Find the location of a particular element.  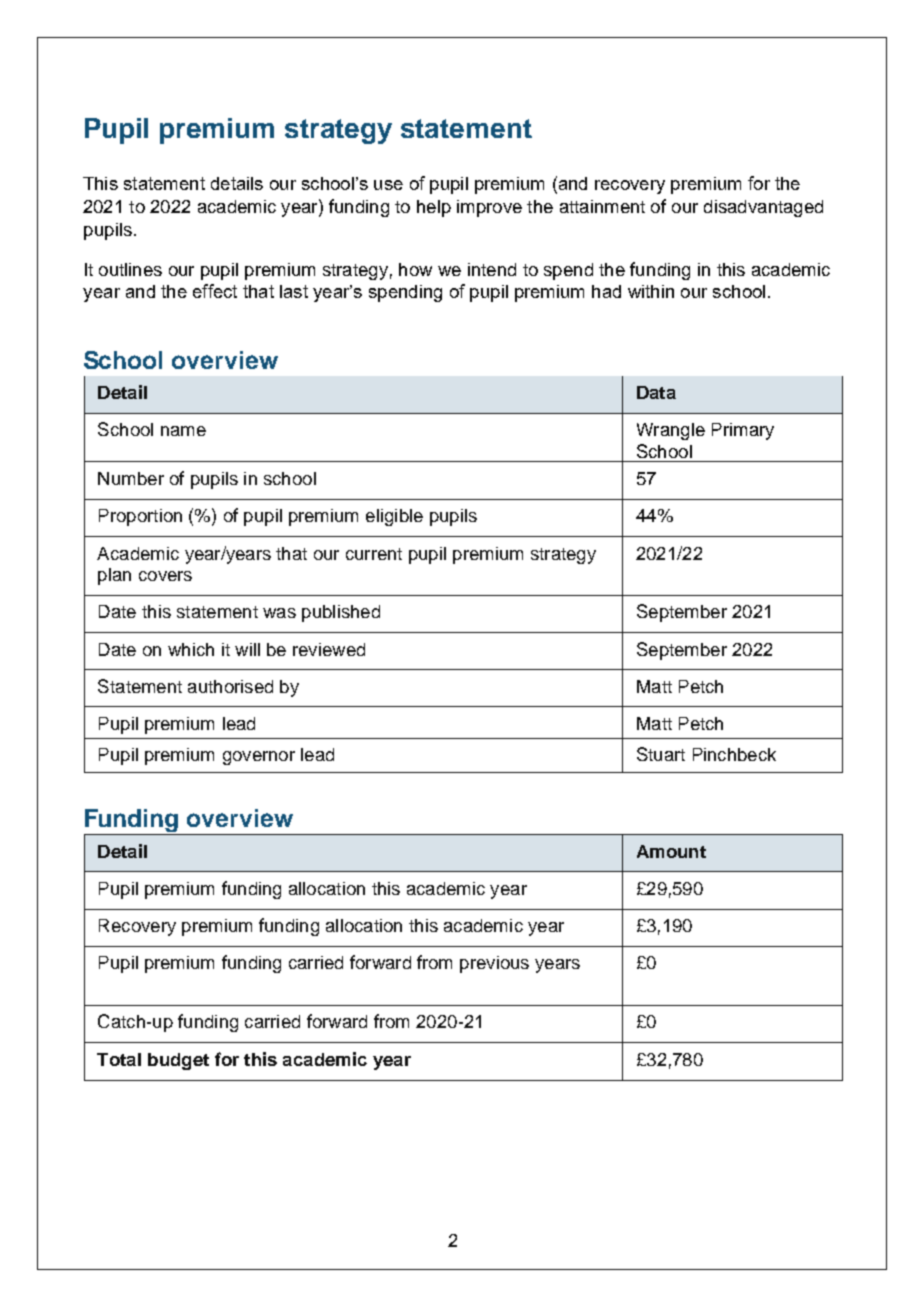

which is located at coordinates (191, 649).
